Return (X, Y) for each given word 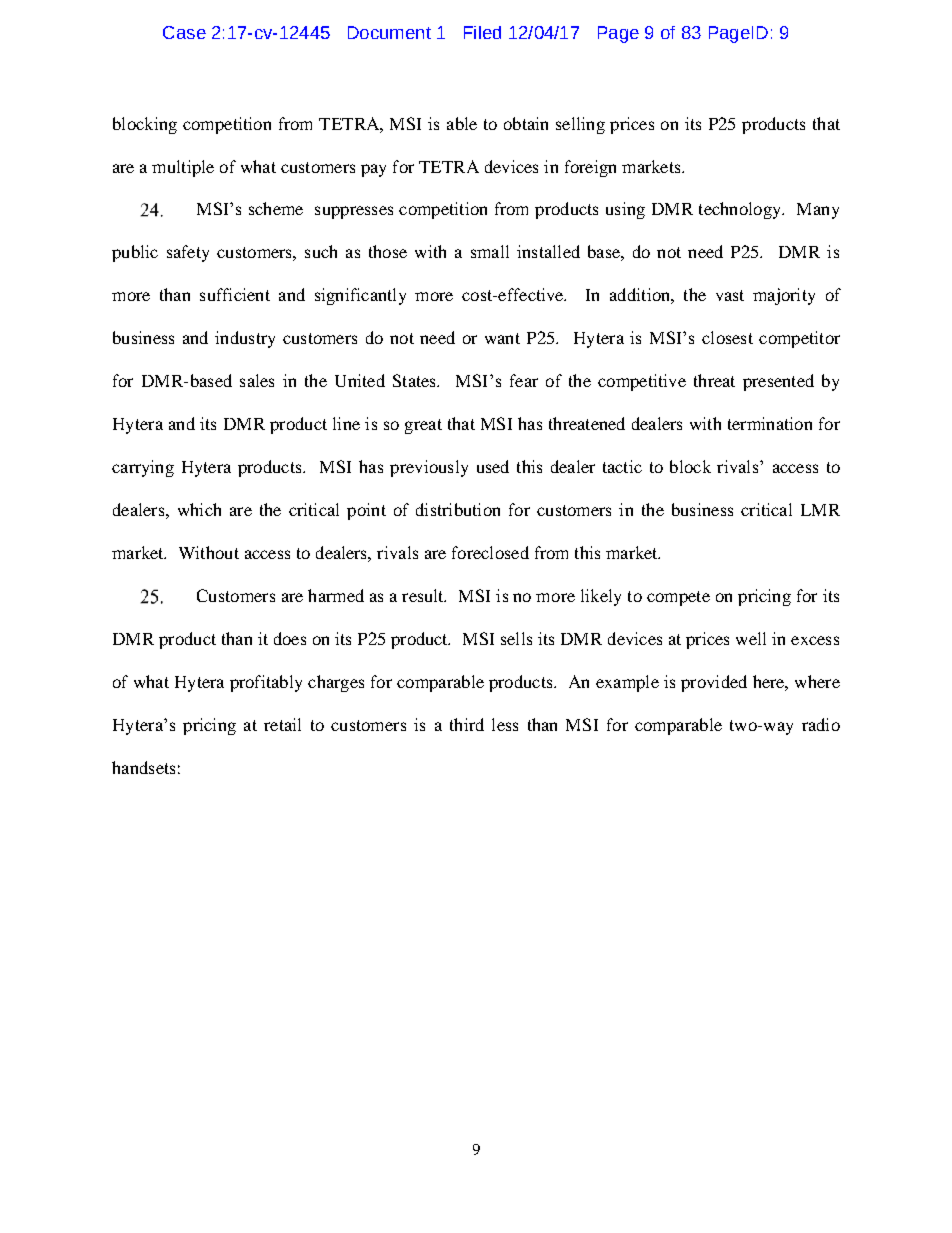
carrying (143, 468)
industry (245, 339)
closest (727, 337)
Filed (482, 32)
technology (741, 210)
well (751, 638)
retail (282, 724)
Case (184, 32)
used (493, 466)
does (290, 638)
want (502, 338)
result (424, 595)
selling (580, 125)
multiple (183, 168)
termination (770, 423)
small (490, 251)
